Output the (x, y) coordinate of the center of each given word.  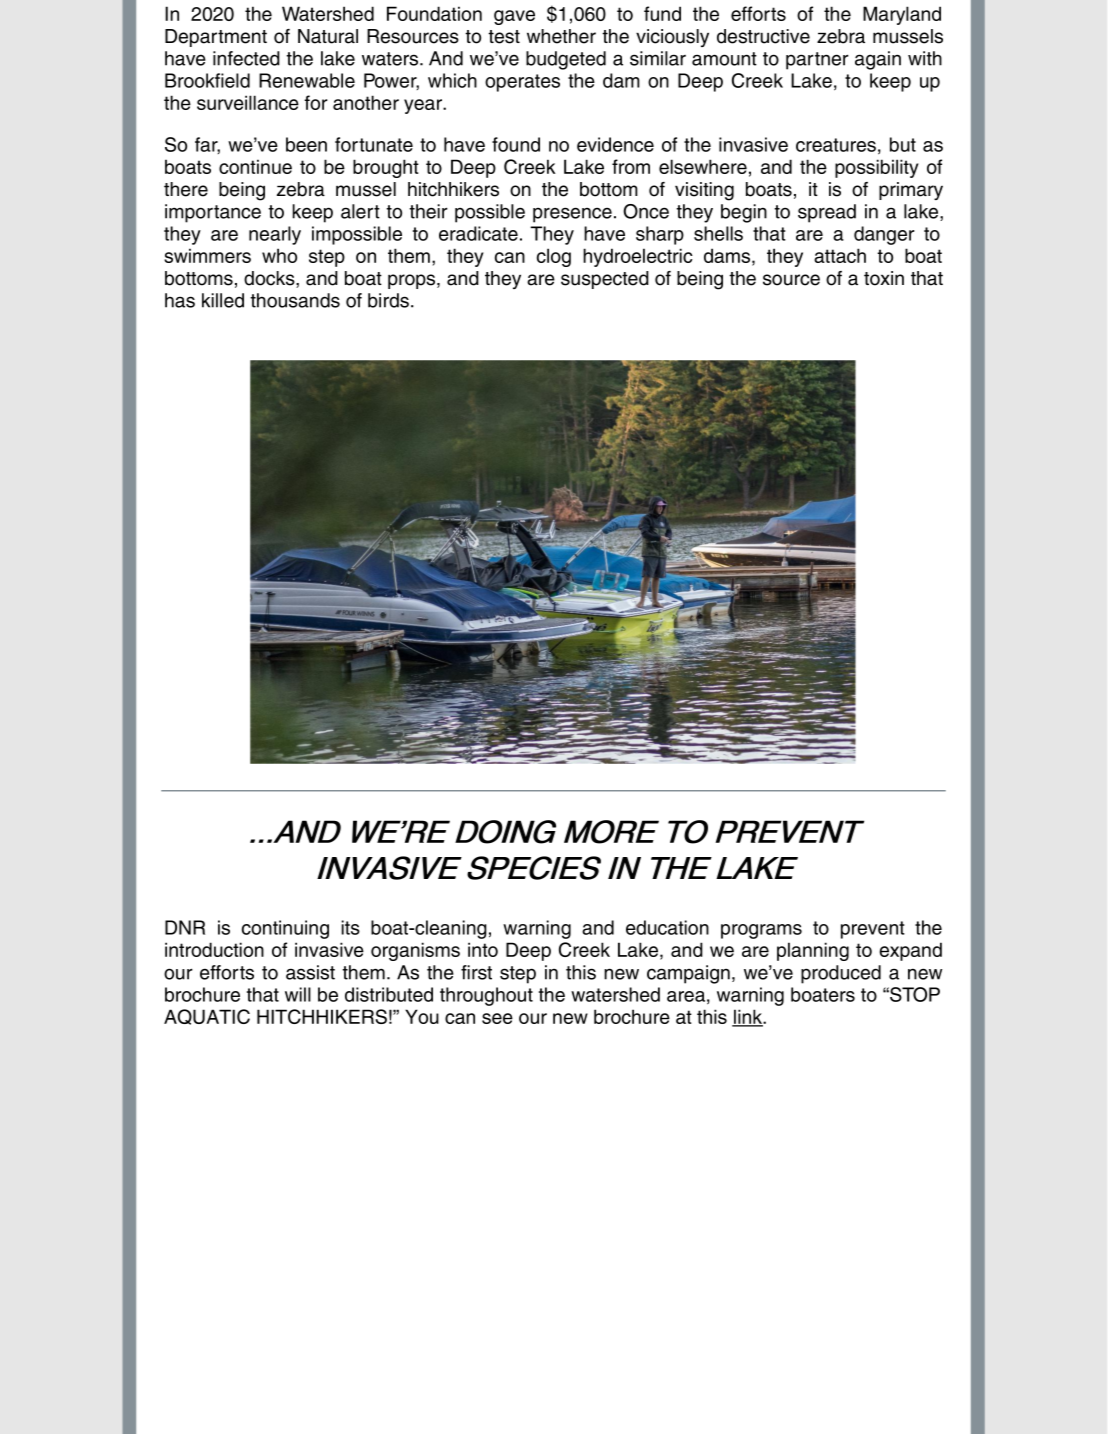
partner (817, 61)
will (298, 994)
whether (561, 36)
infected (246, 58)
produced (841, 974)
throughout (486, 996)
